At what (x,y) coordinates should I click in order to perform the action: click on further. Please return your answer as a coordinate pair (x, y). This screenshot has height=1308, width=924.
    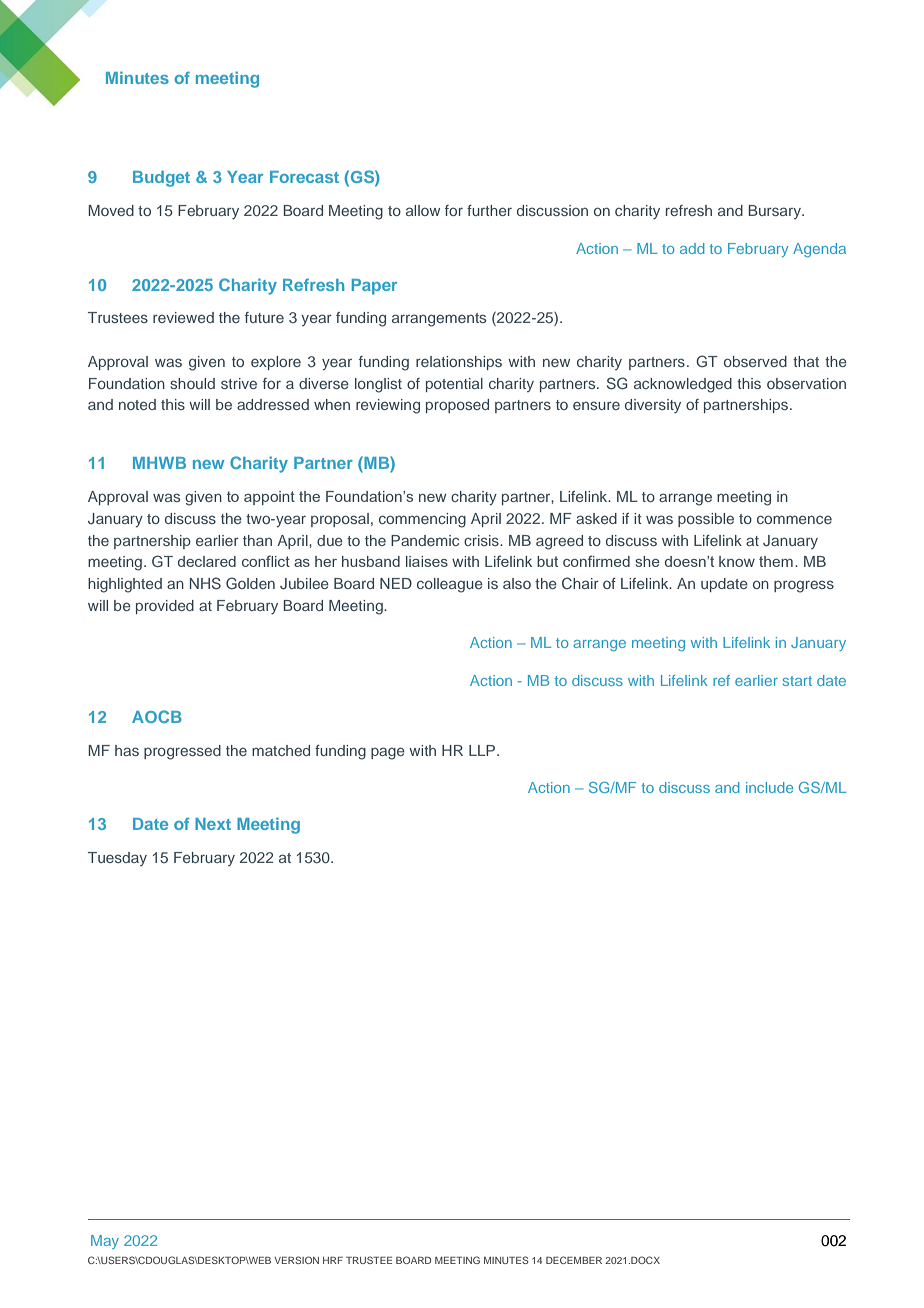
    Looking at the image, I should click on (489, 210).
